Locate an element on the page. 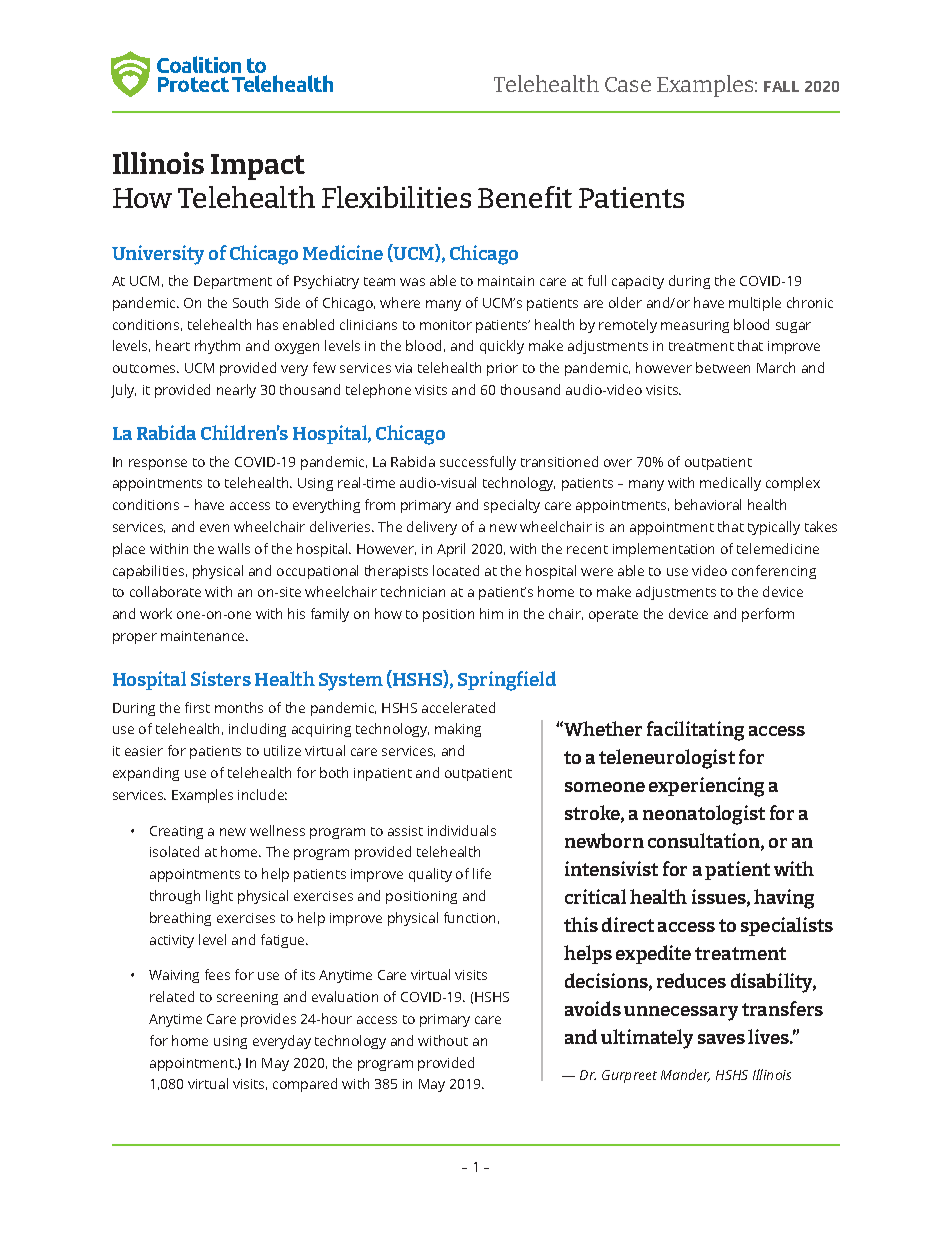  FALL is located at coordinates (781, 86).
